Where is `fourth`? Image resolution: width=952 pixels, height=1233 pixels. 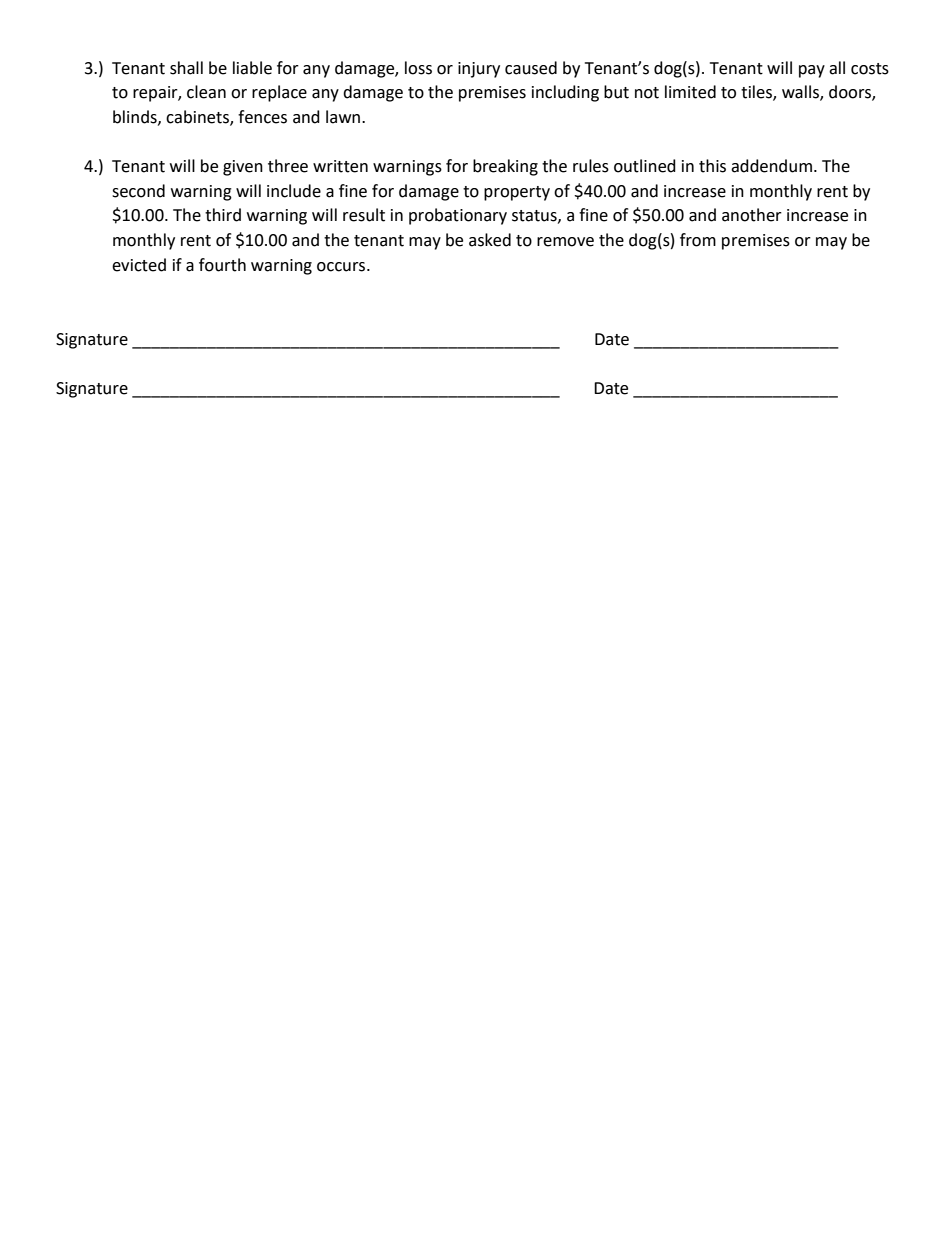
fourth is located at coordinates (222, 265).
